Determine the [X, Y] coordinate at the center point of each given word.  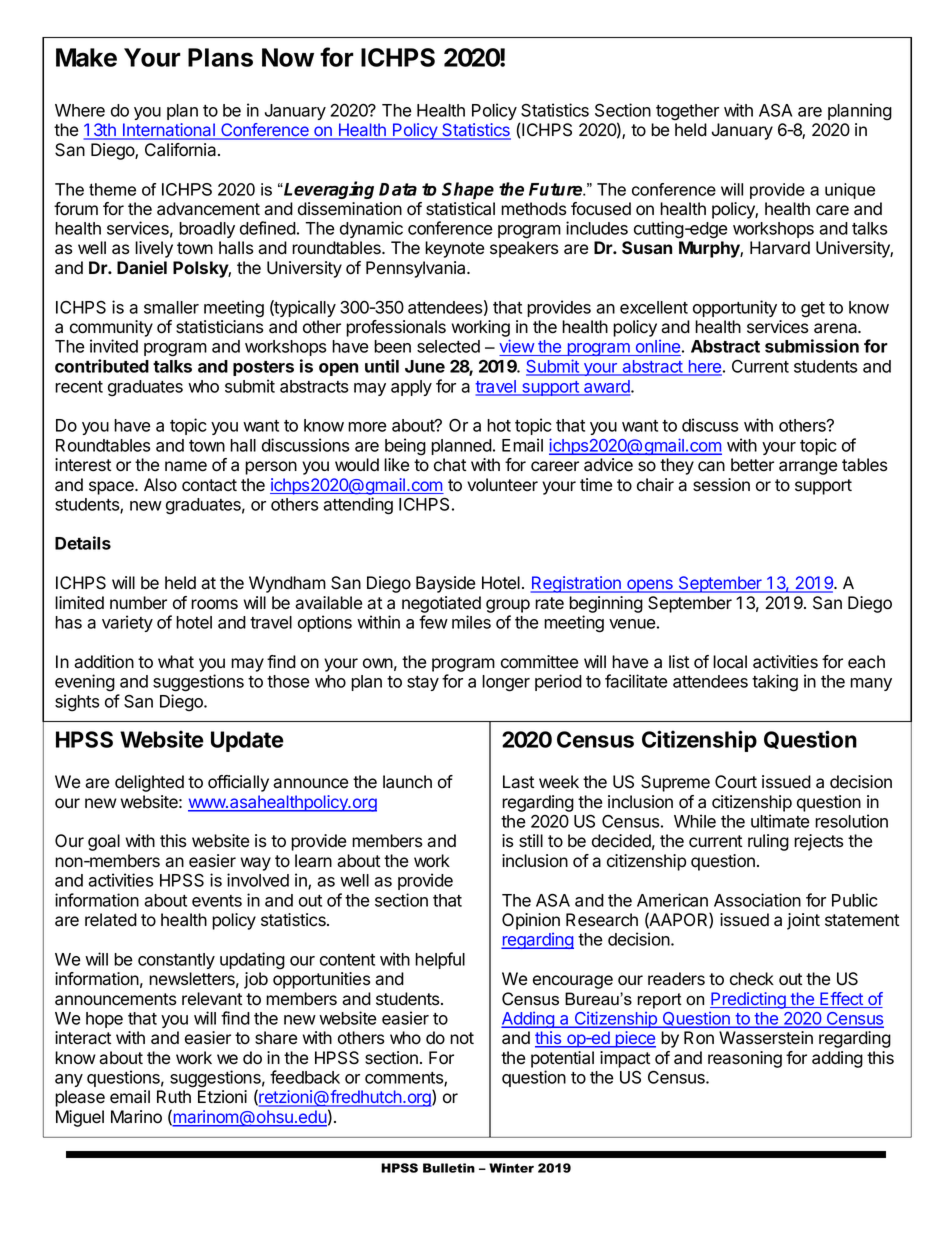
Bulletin [449, 1168]
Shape [468, 190]
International [169, 131]
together [687, 112]
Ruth [174, 1096]
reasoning [745, 1059]
